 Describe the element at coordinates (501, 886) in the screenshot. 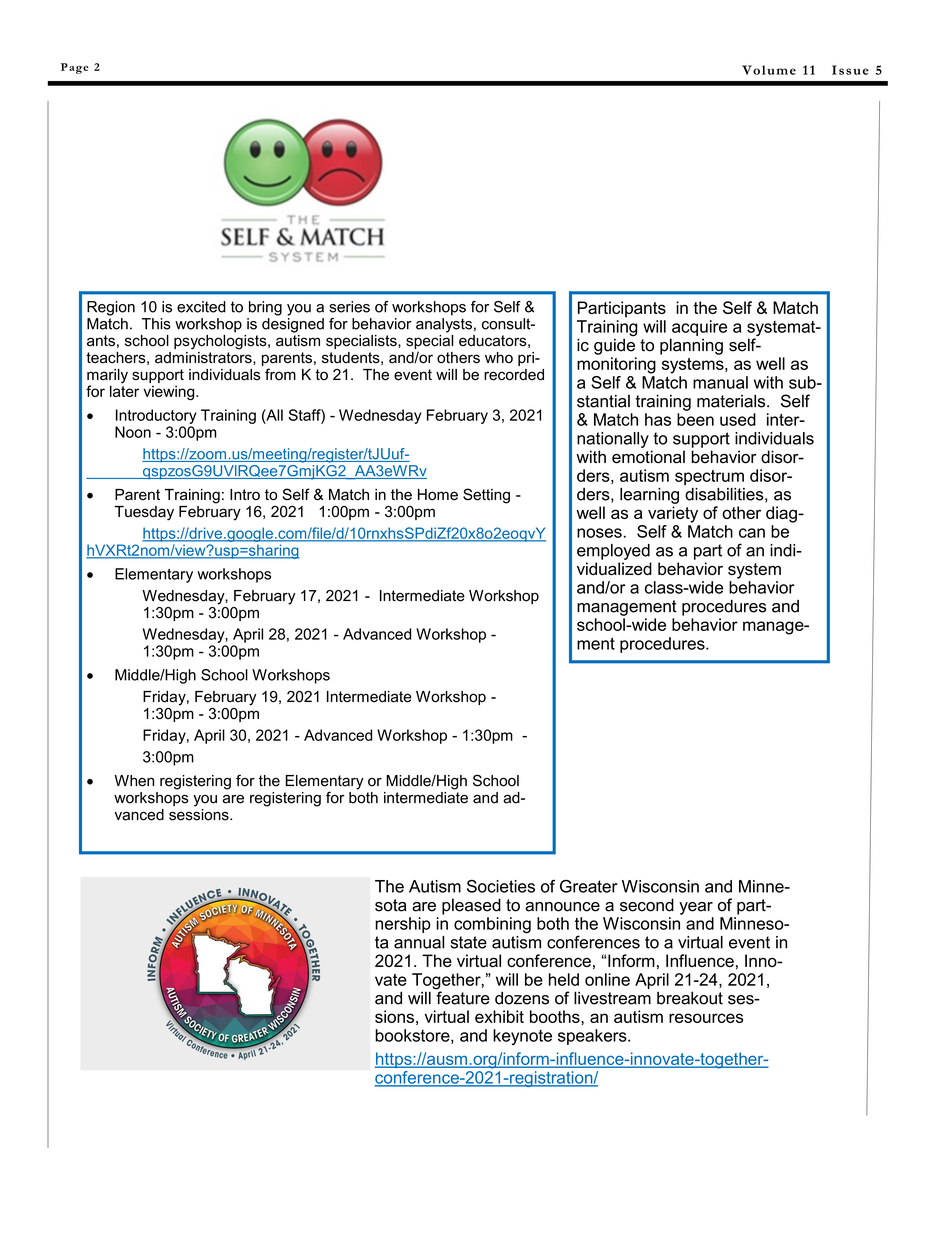

I see `Societies` at that location.
